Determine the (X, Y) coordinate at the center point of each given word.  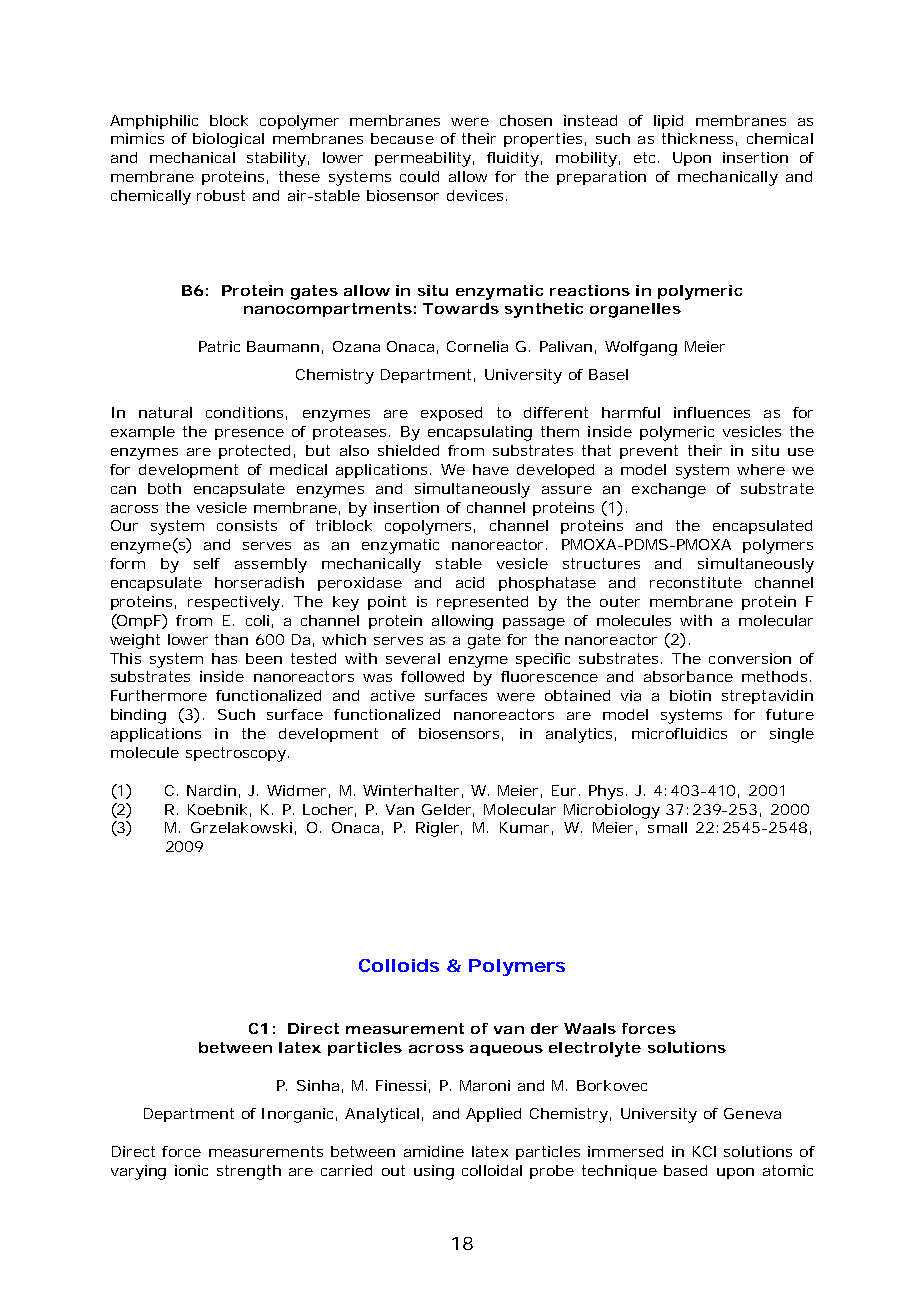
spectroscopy (236, 754)
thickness (697, 138)
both (164, 488)
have (491, 469)
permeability (423, 159)
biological (228, 140)
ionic (191, 1170)
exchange (669, 490)
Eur (564, 790)
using (434, 1172)
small (667, 827)
